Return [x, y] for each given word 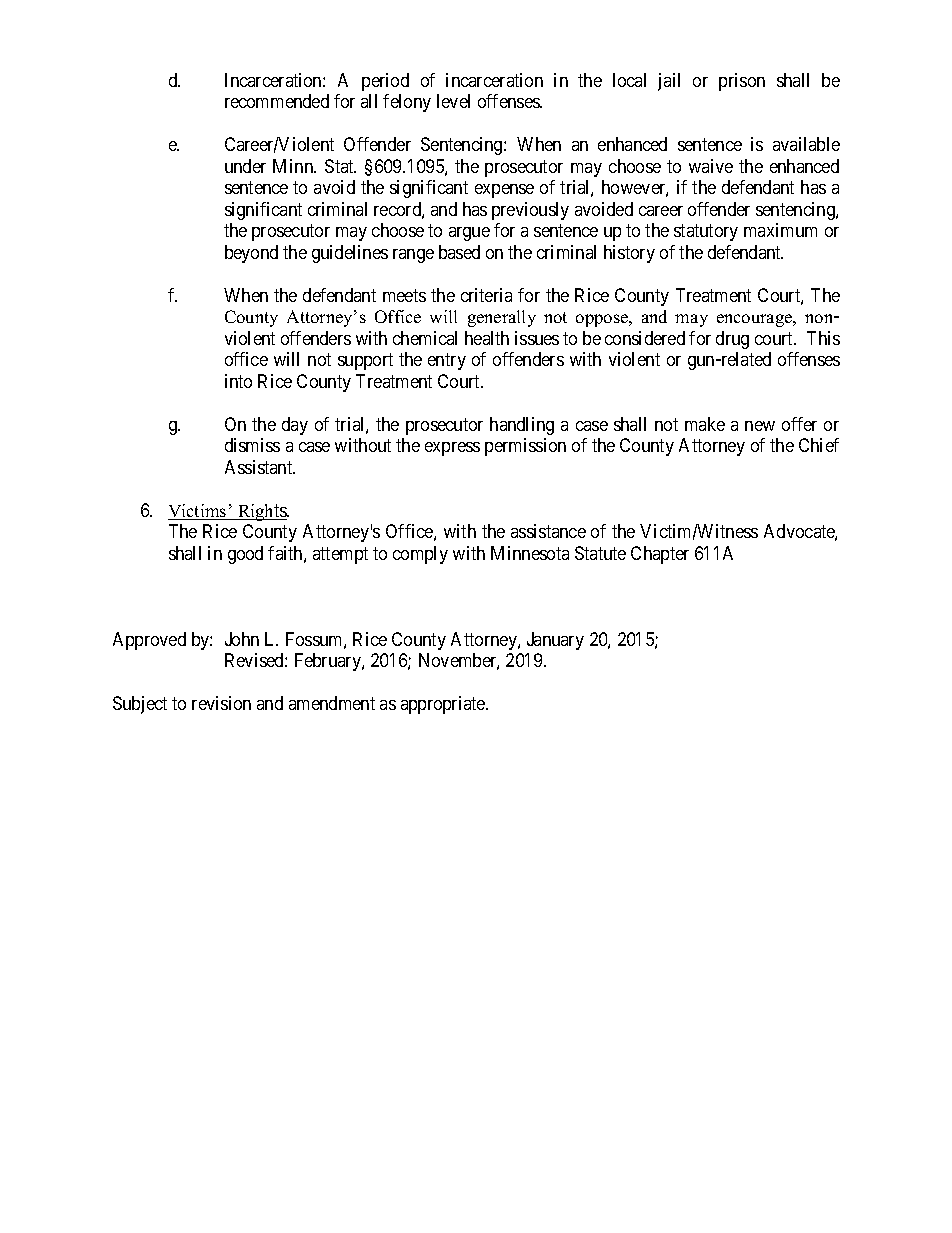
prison [742, 82]
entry [447, 361]
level [453, 101]
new [760, 426]
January [555, 641]
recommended [277, 101]
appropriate [444, 705]
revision [221, 703]
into [238, 381]
